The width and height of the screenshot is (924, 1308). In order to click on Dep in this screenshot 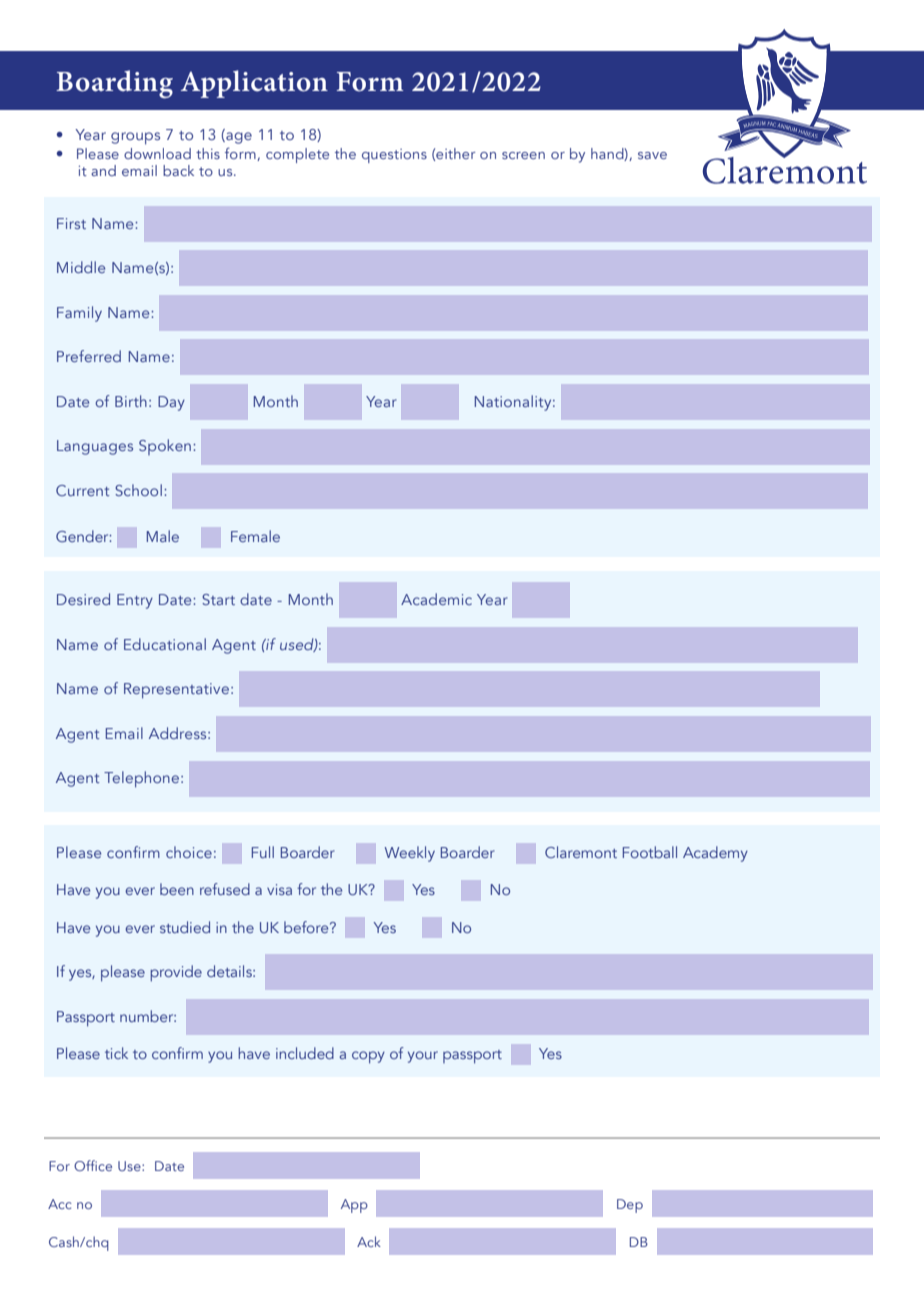, I will do `click(630, 1206)`.
